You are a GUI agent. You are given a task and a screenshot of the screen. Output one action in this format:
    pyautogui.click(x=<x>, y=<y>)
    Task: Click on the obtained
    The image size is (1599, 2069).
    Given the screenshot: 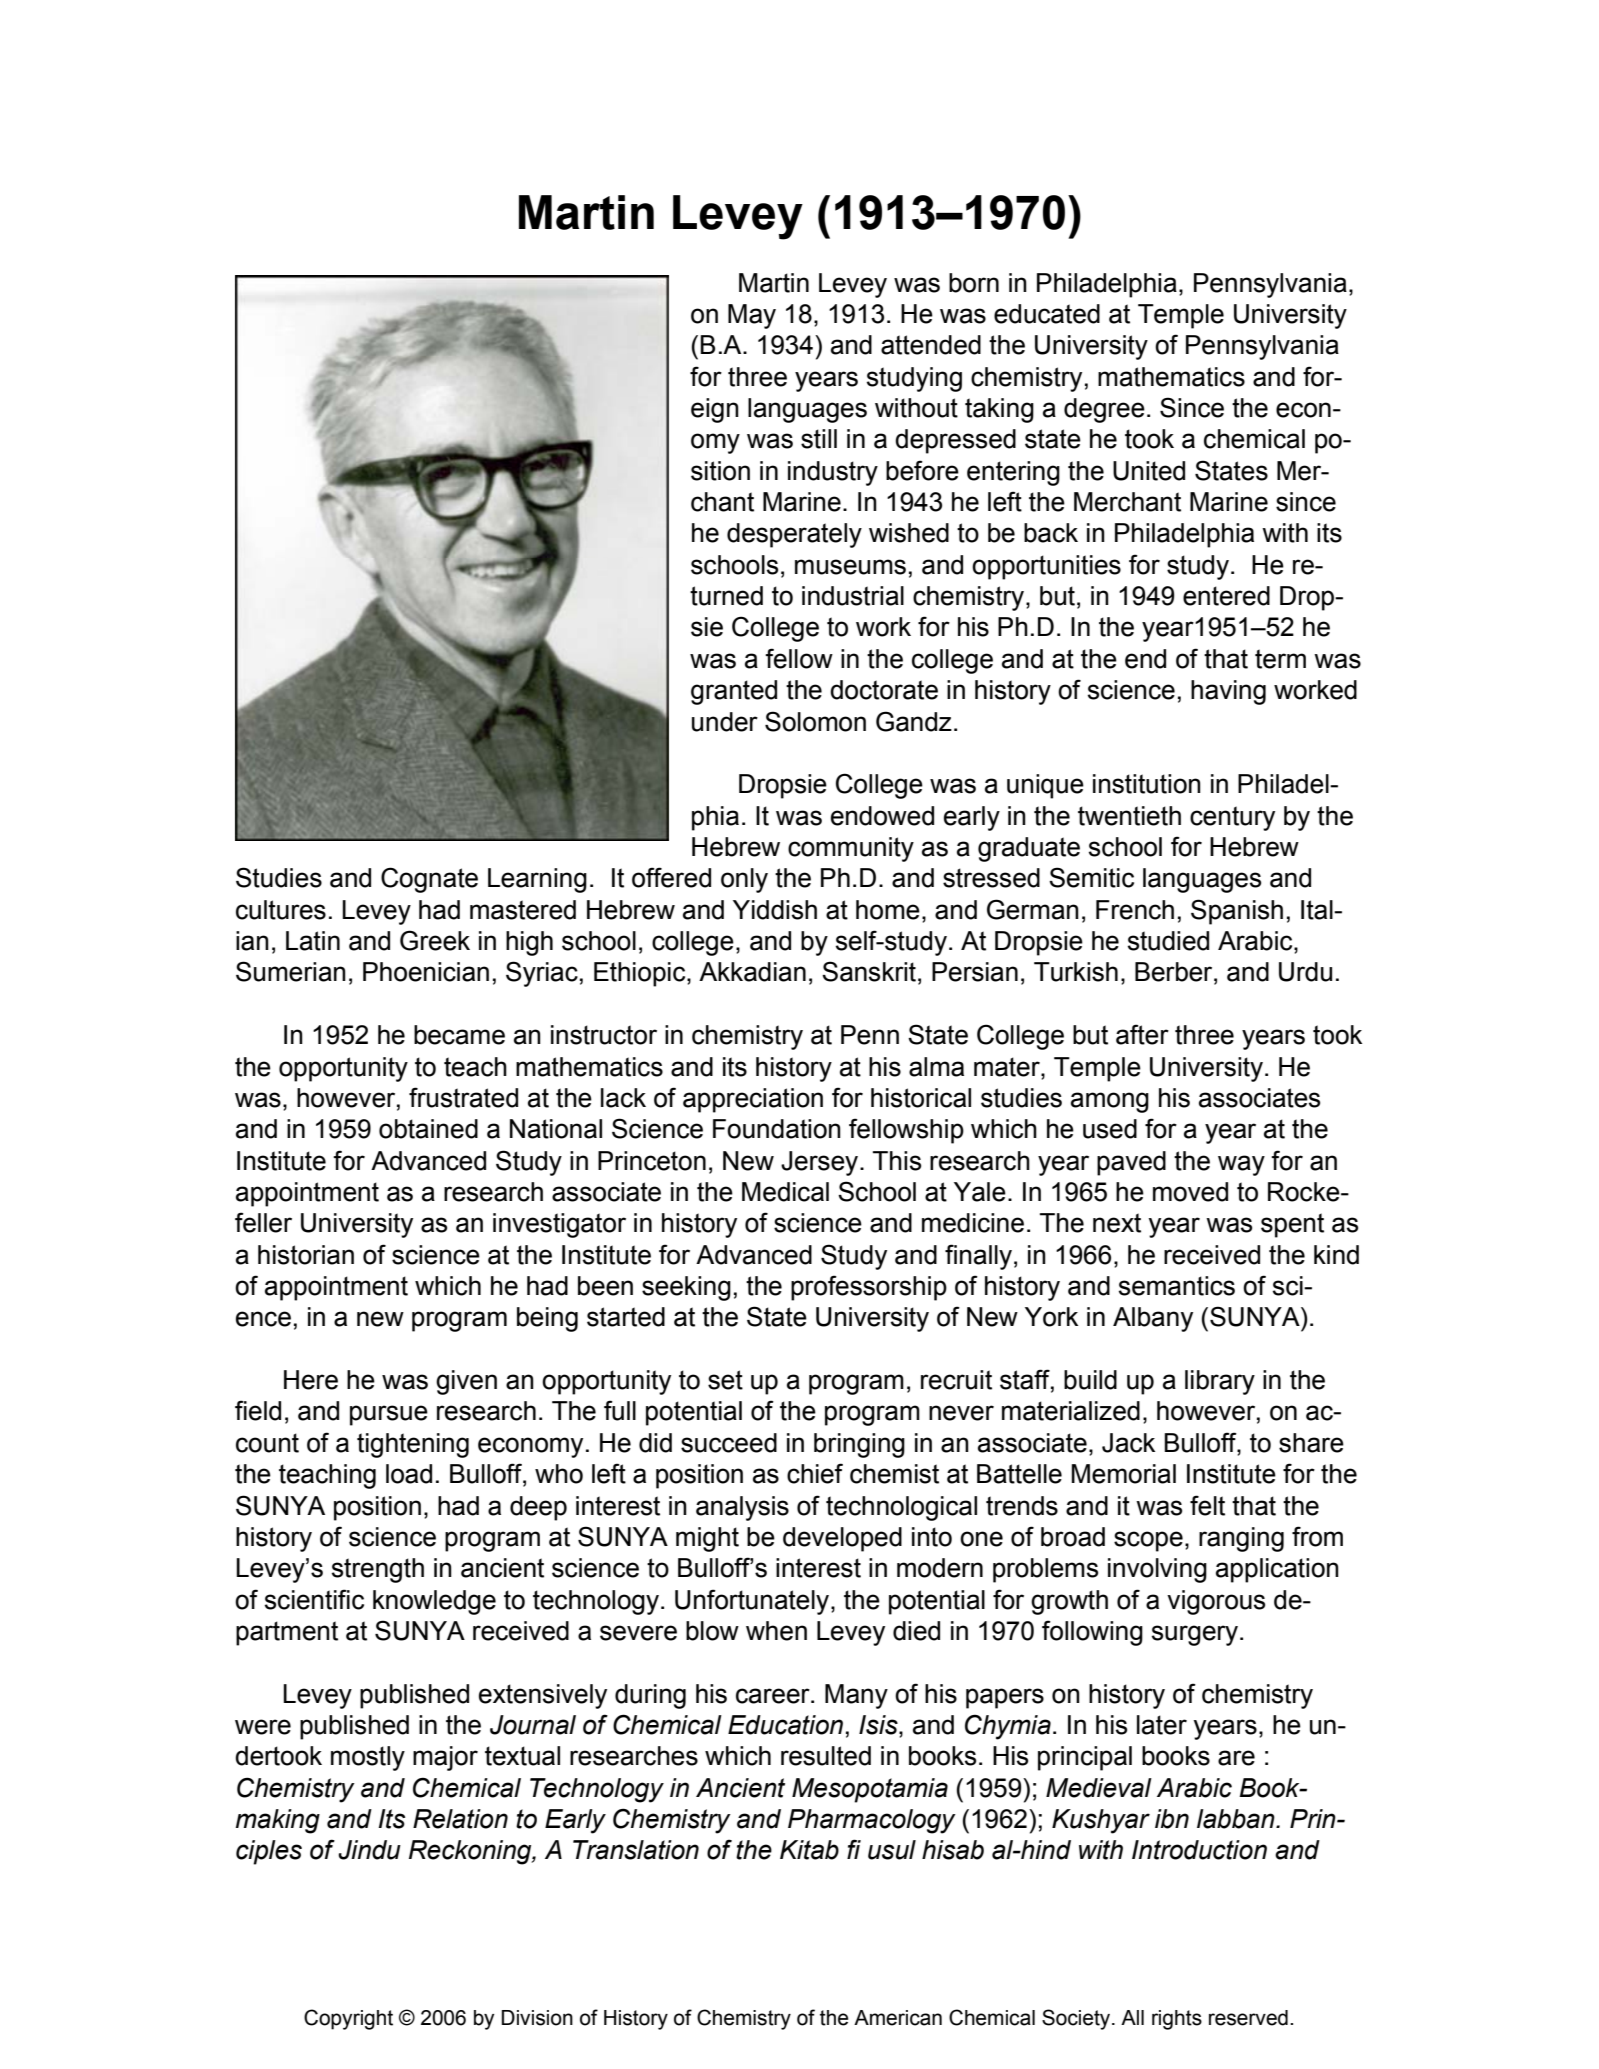 What is the action you would take?
    pyautogui.click(x=428, y=1129)
